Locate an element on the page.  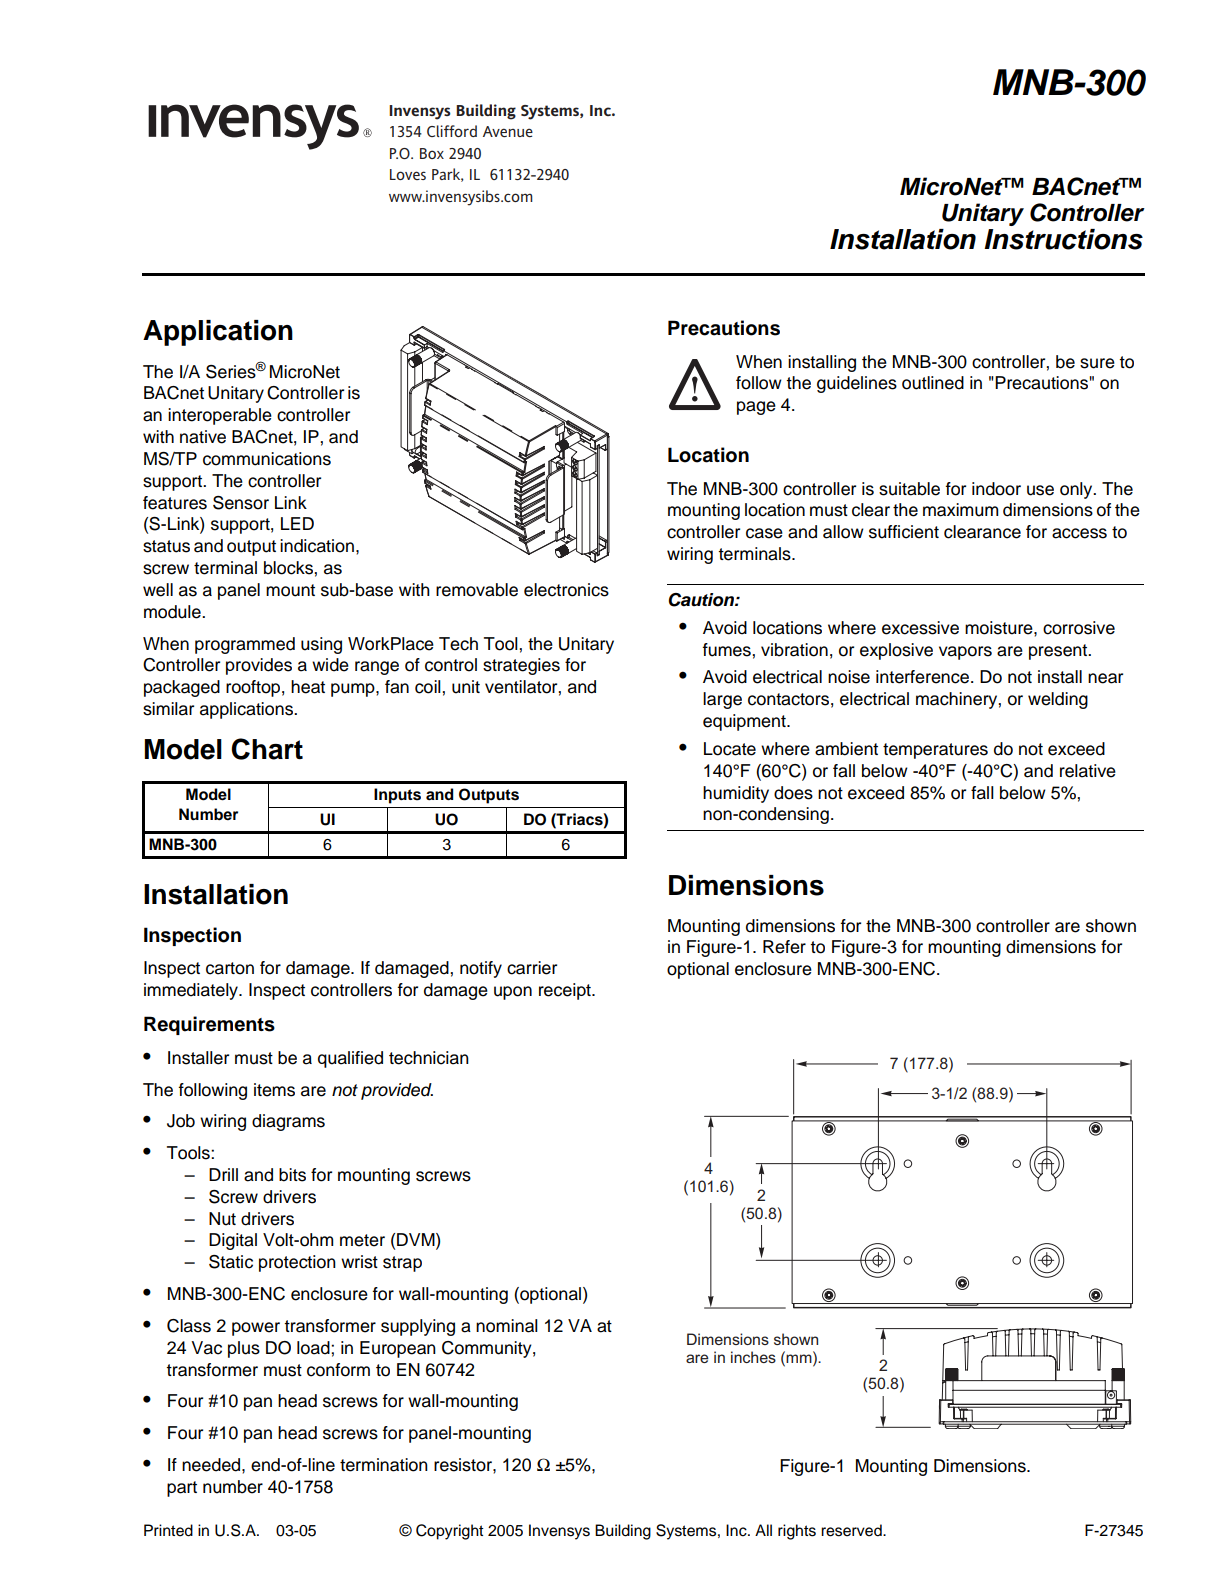
Loves is located at coordinates (408, 174).
